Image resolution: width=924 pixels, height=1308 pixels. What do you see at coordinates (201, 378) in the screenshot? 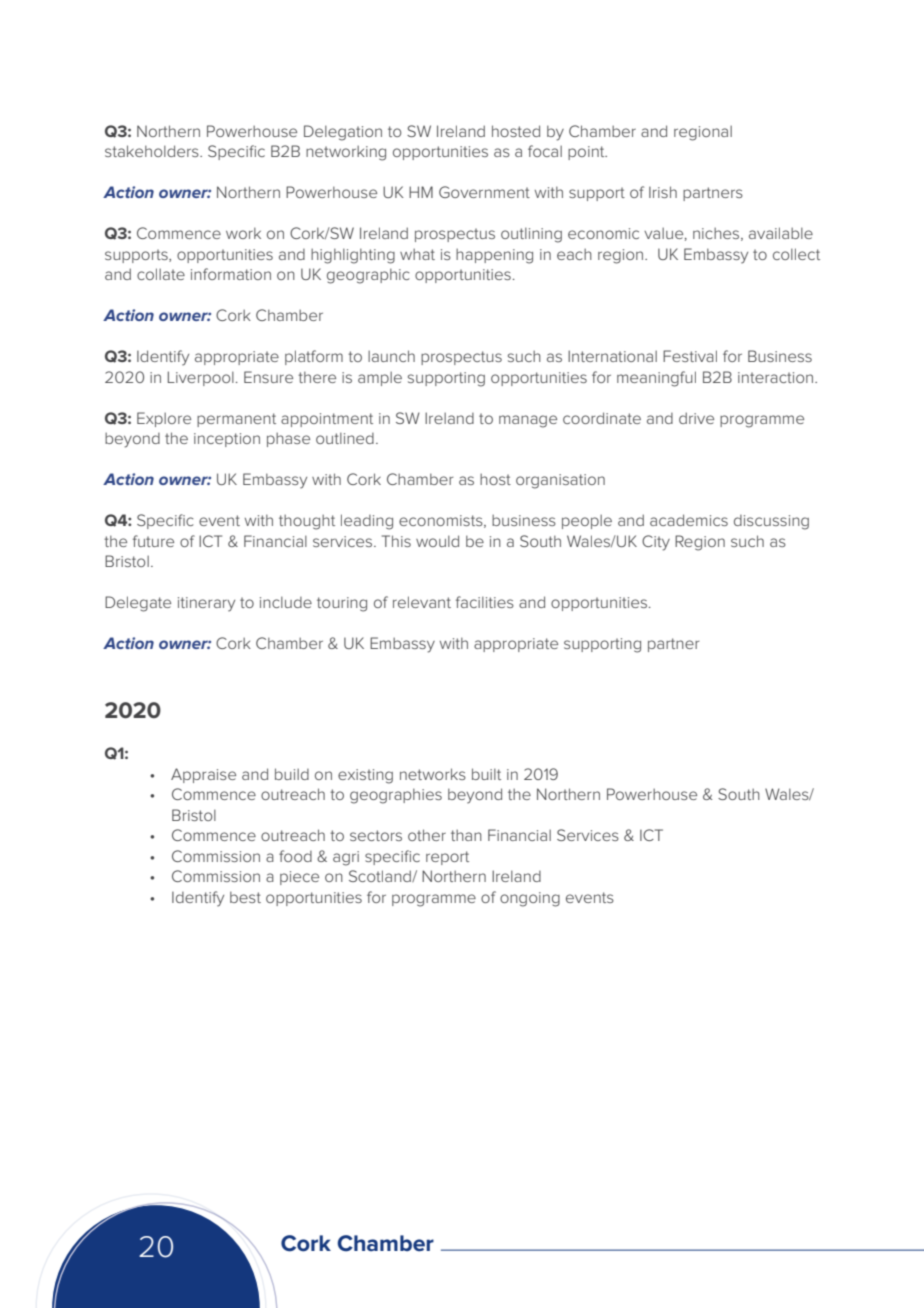
I see `Liverpool` at bounding box center [201, 378].
